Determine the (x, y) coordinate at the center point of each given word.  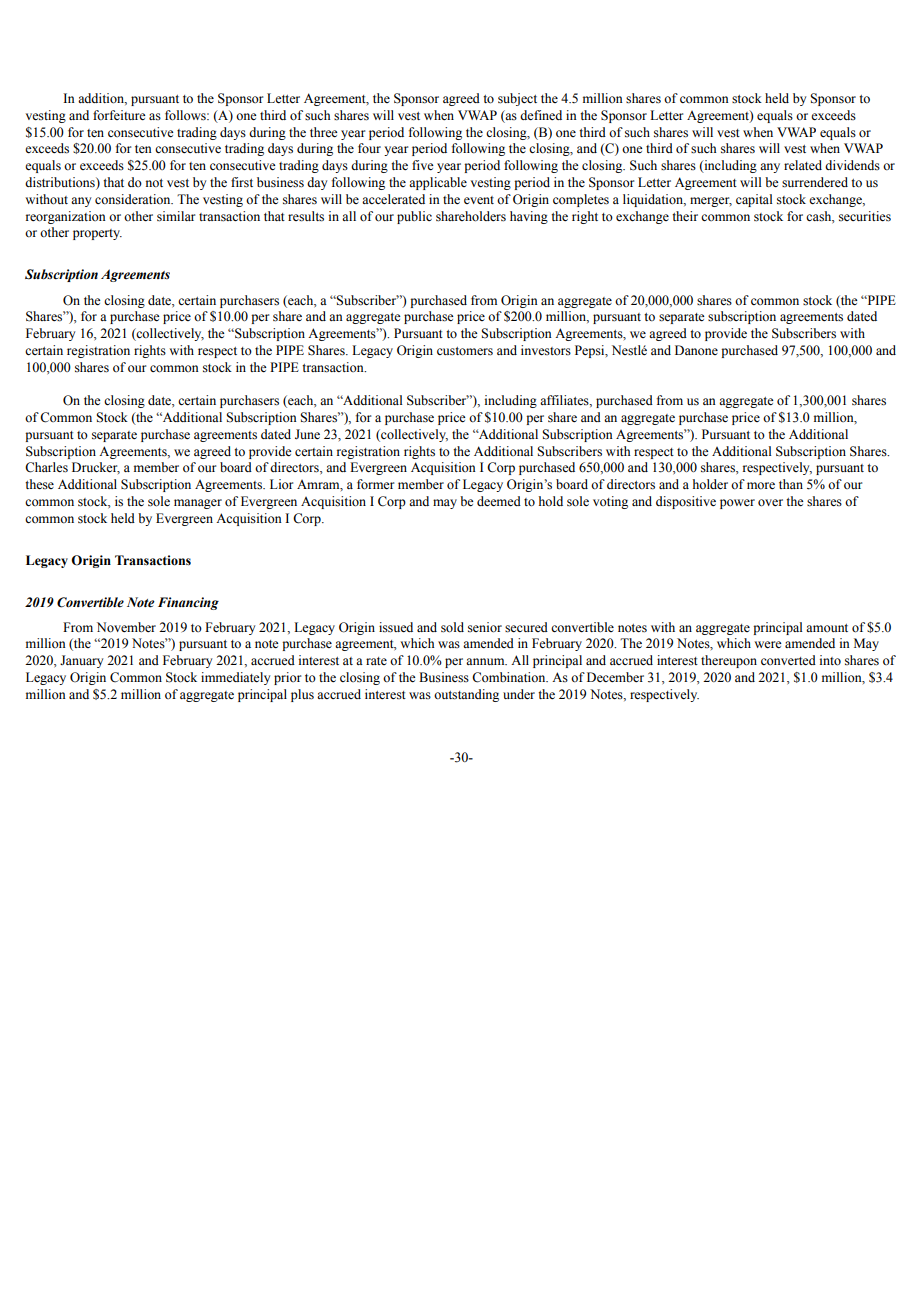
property (97, 234)
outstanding (466, 695)
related (803, 165)
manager (198, 504)
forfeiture (119, 115)
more (761, 486)
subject (517, 99)
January (81, 661)
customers (465, 351)
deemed (499, 501)
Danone (696, 350)
